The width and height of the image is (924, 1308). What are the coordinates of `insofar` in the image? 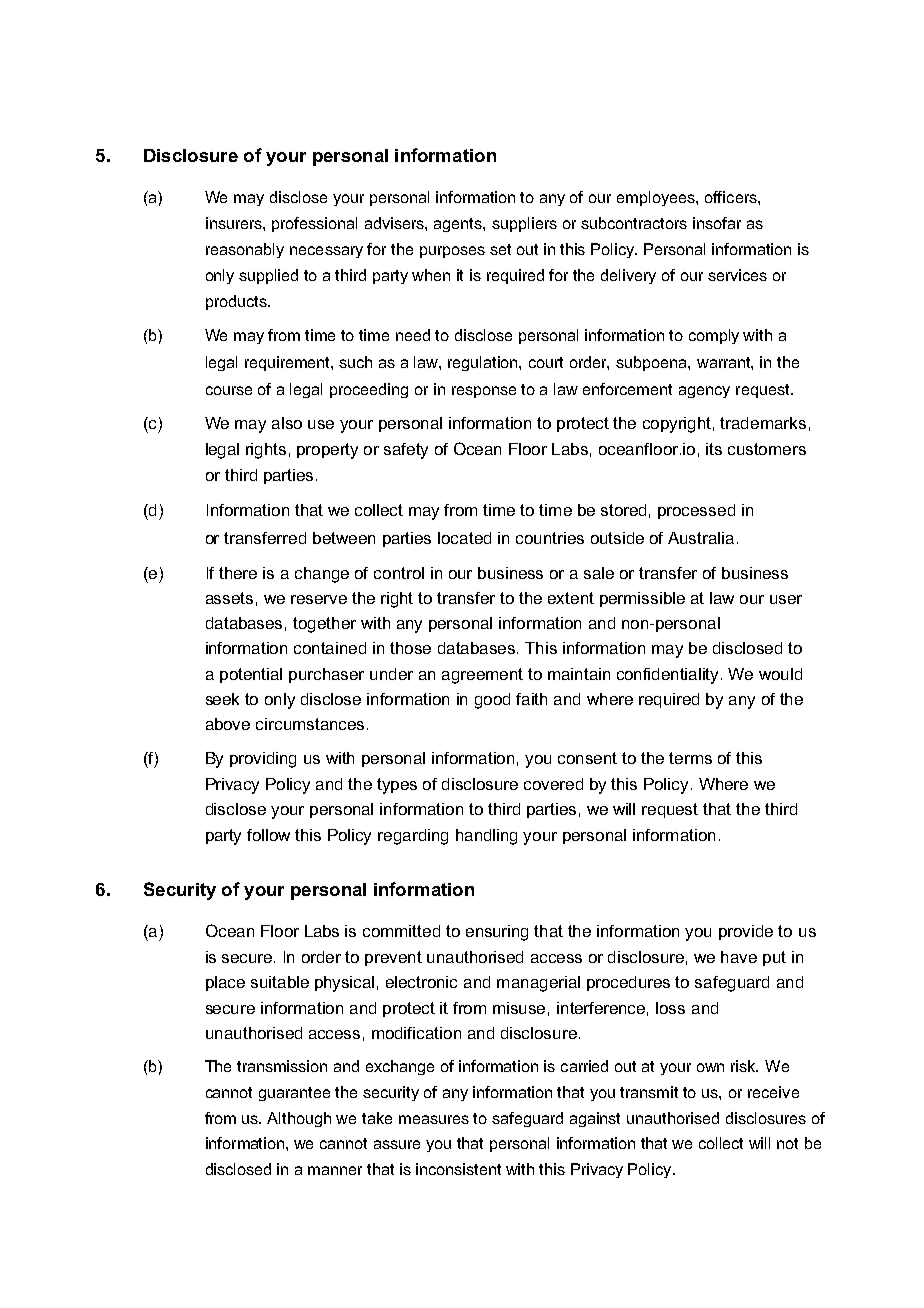 It's located at (717, 223).
